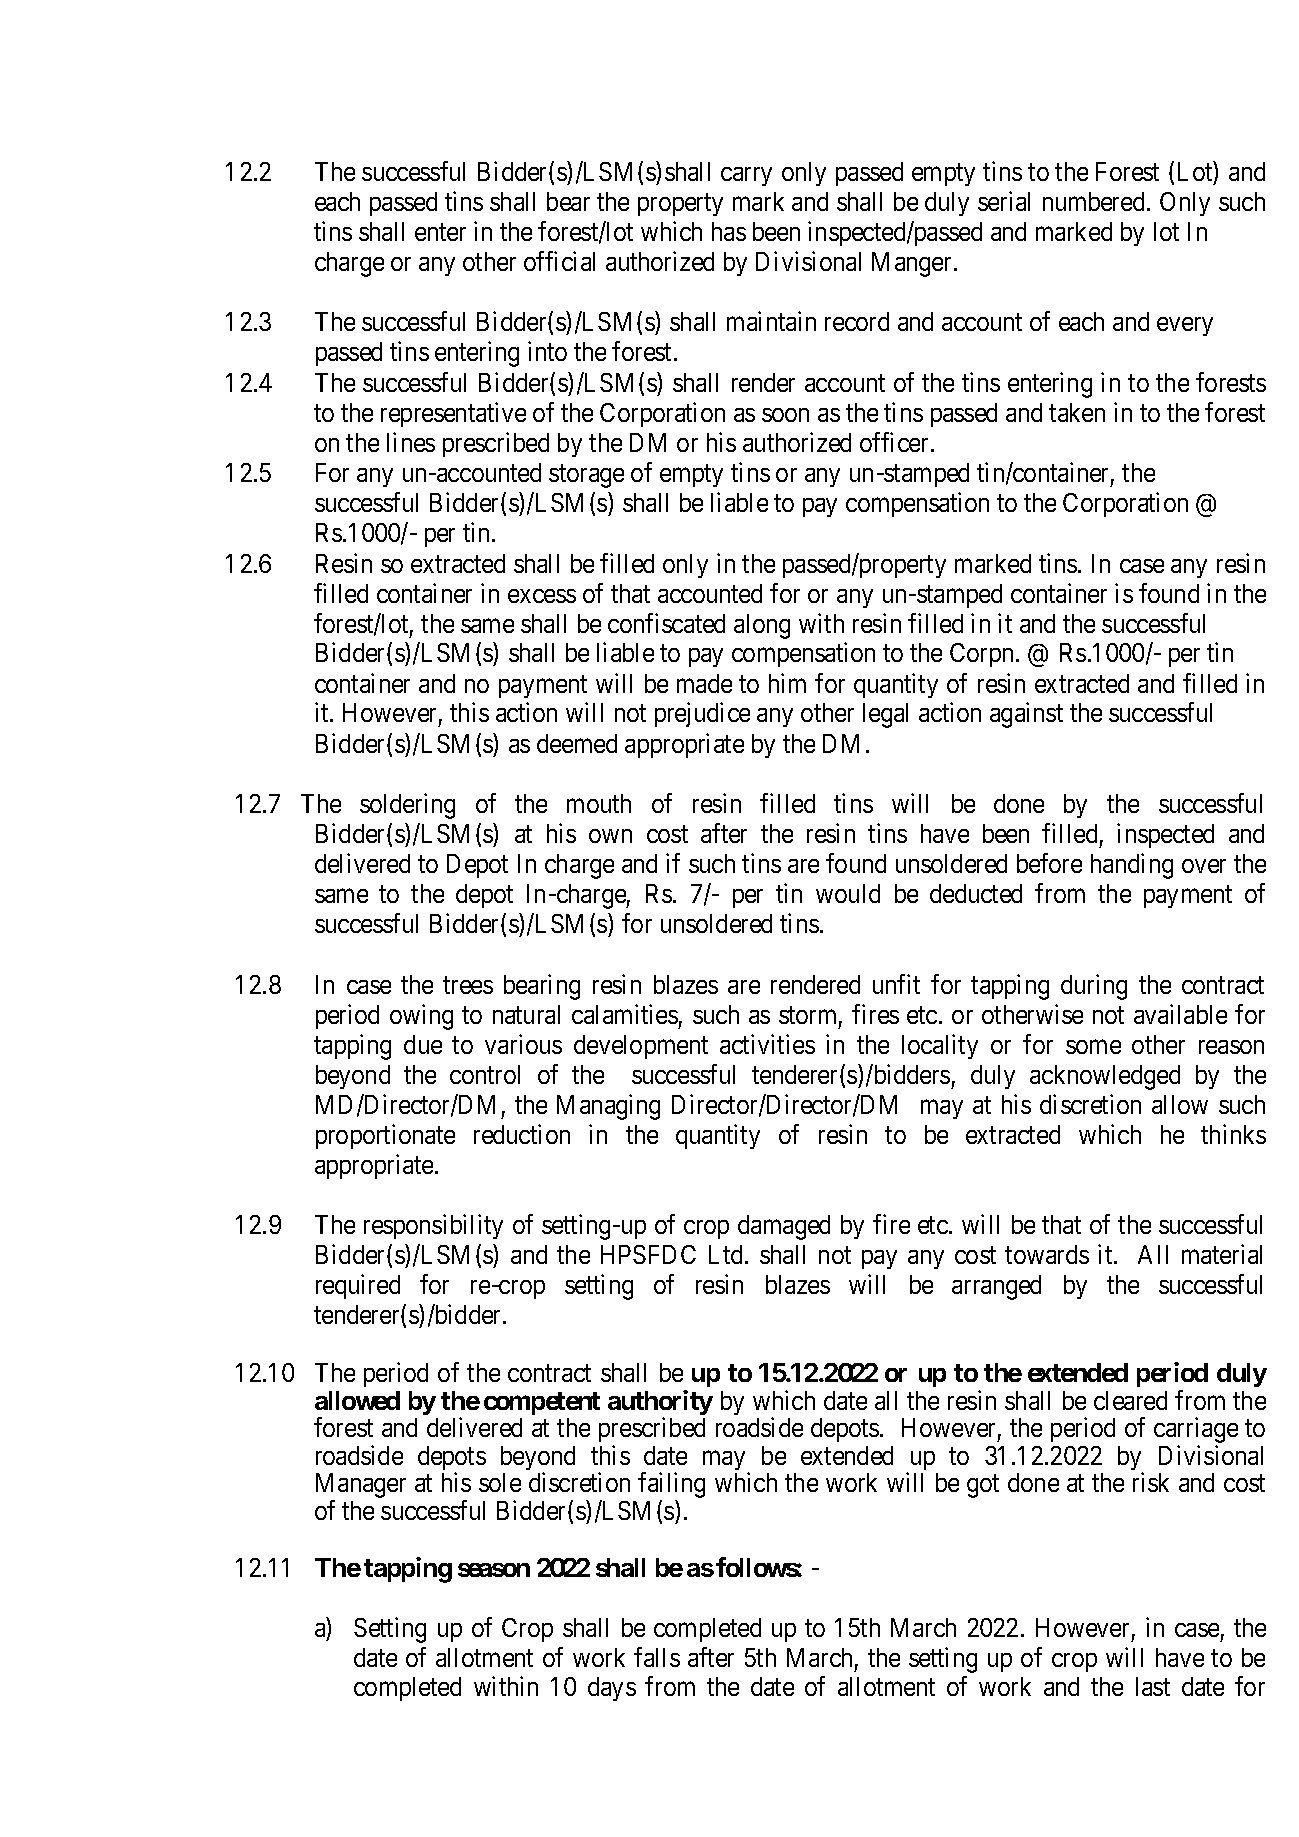 This page has height=1837, width=1299. Describe the element at coordinates (577, 743) in the page. I see `deemed` at that location.
